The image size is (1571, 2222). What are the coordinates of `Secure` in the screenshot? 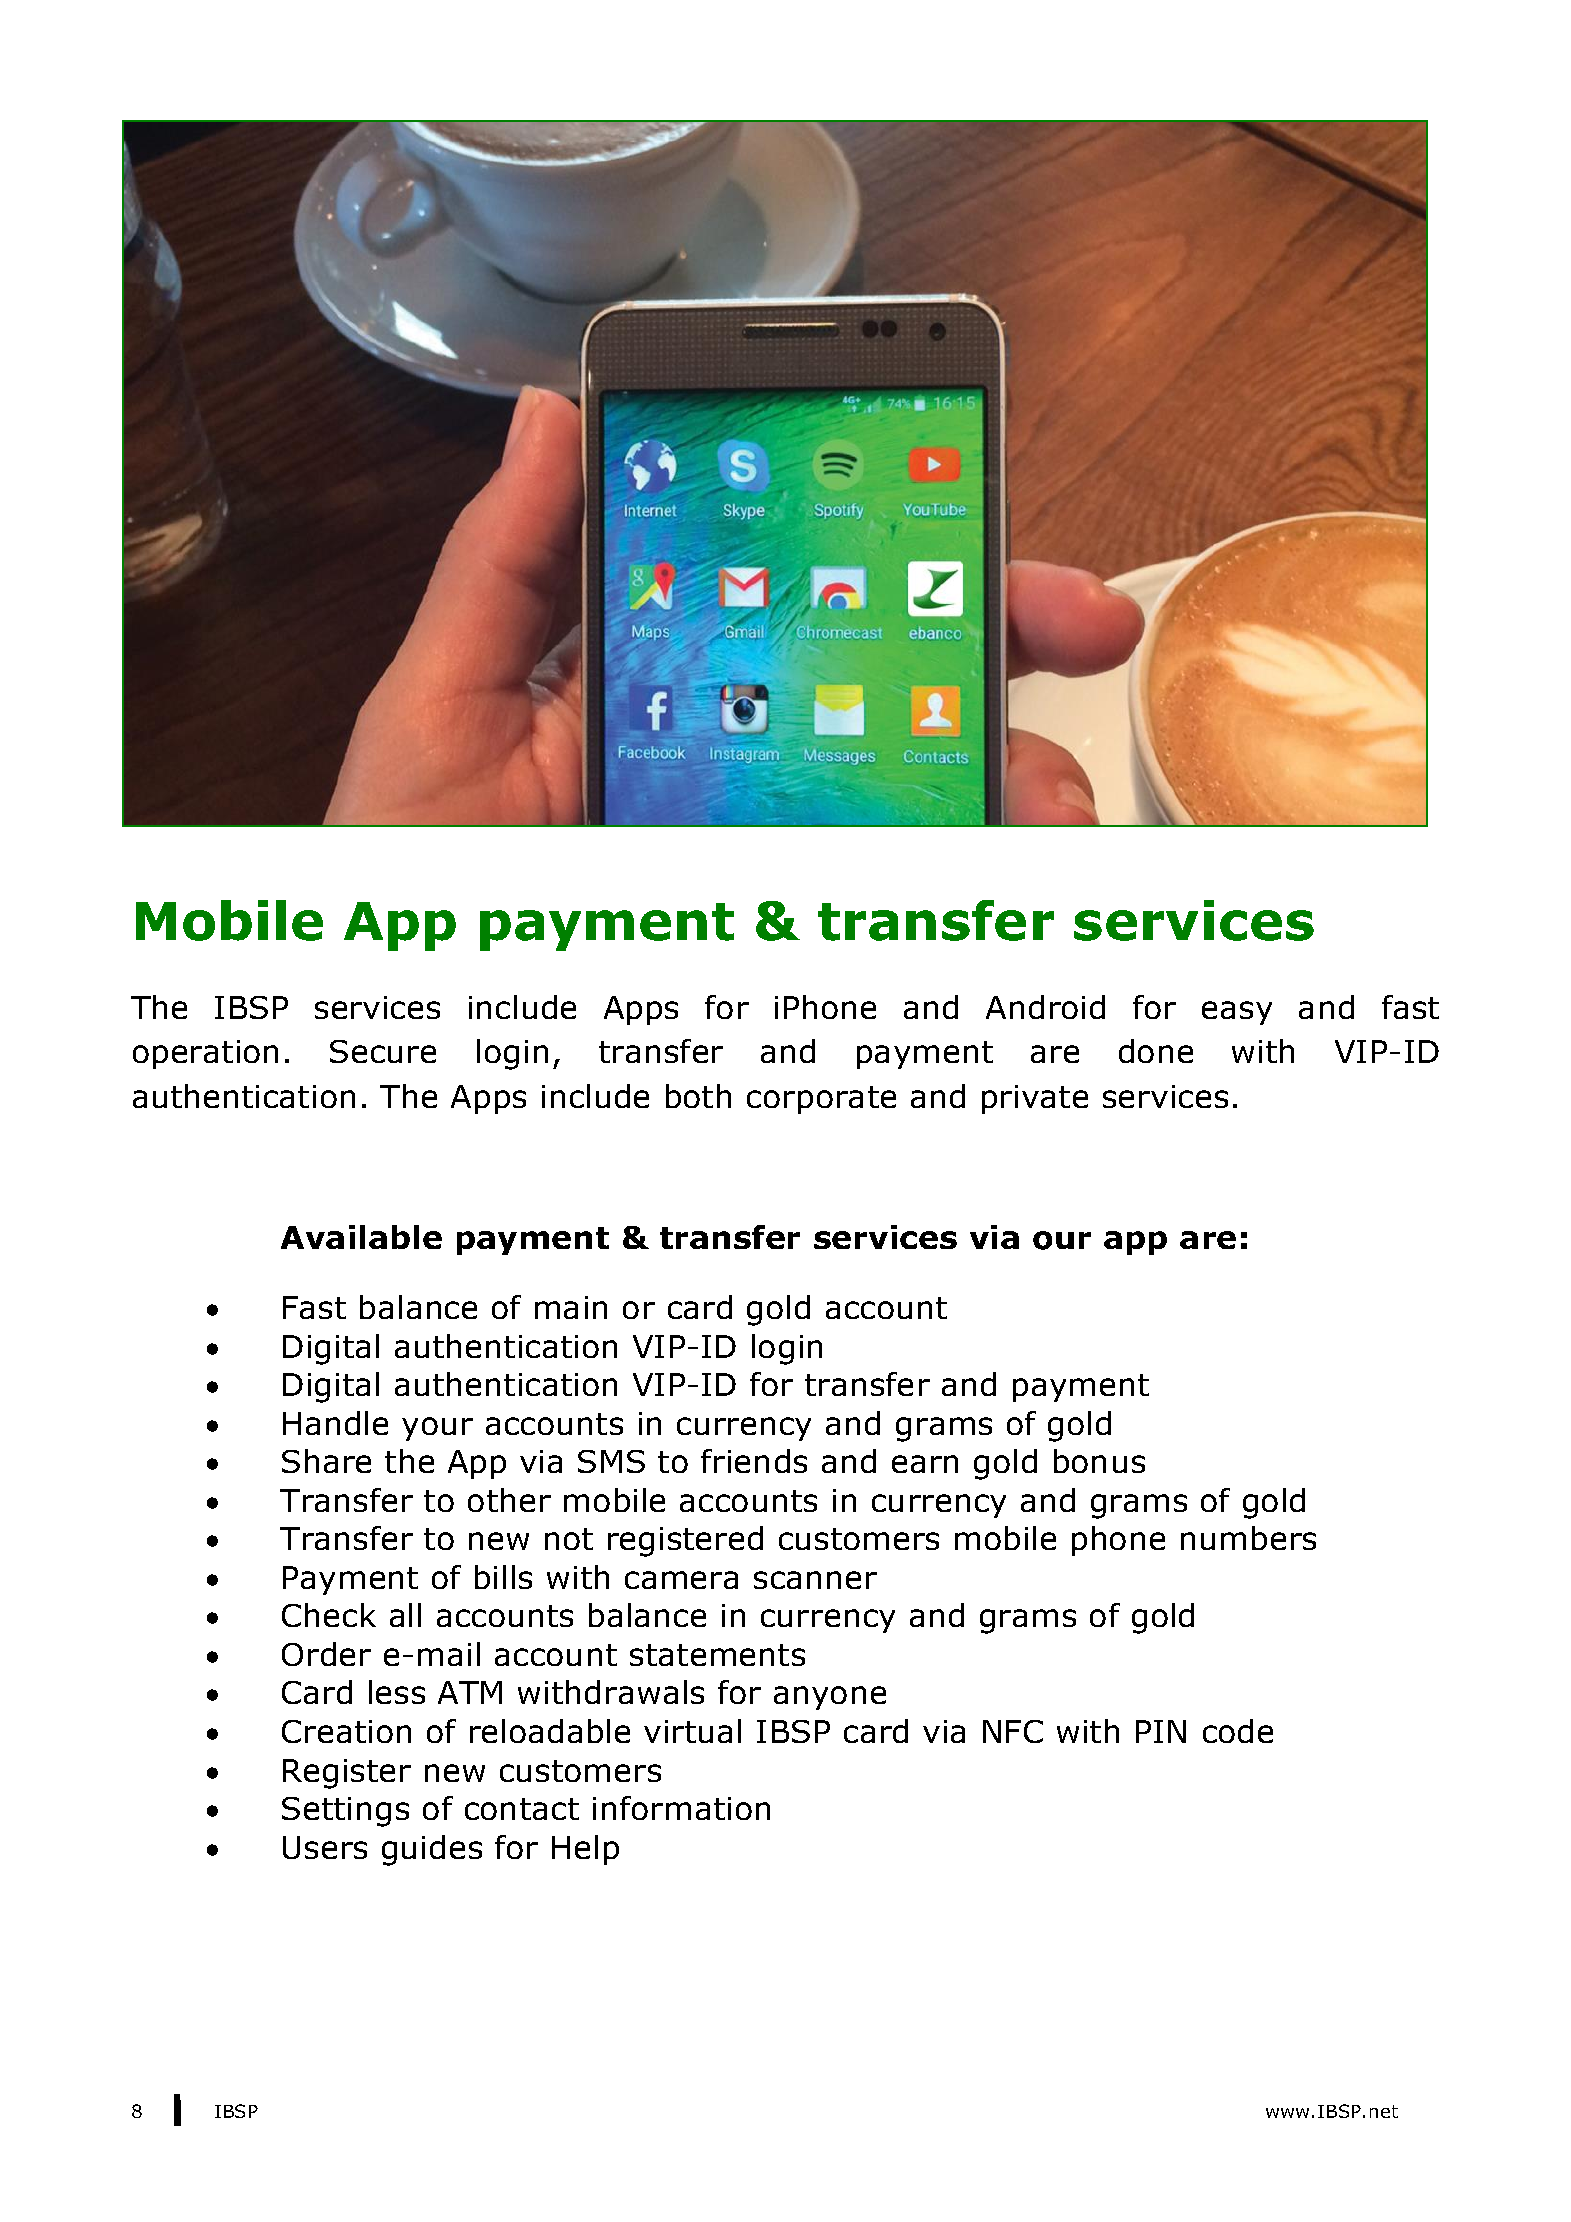 It's located at (383, 1051).
